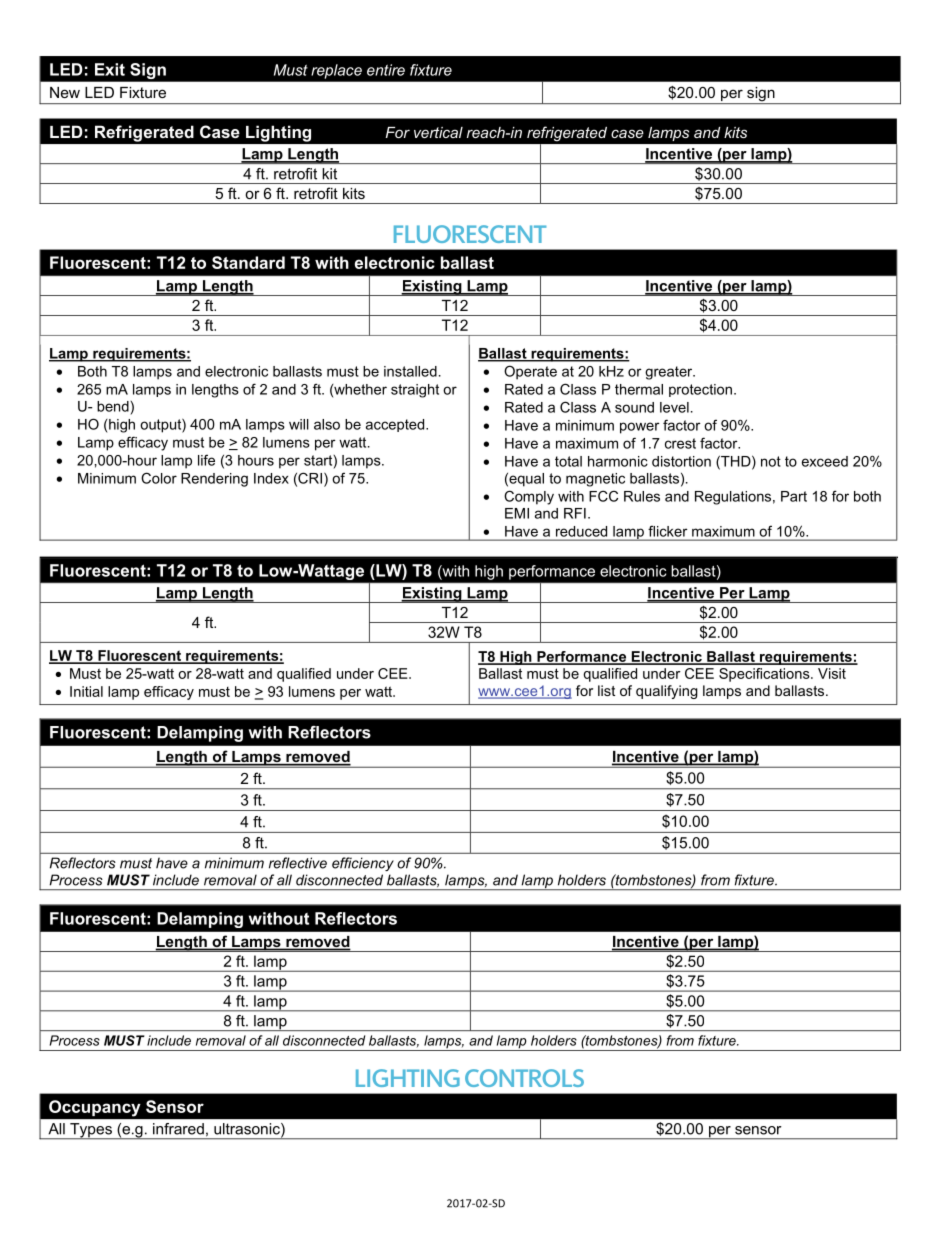 This page has height=1233, width=952. Describe the element at coordinates (110, 69) in the page. I see `Exit` at that location.
